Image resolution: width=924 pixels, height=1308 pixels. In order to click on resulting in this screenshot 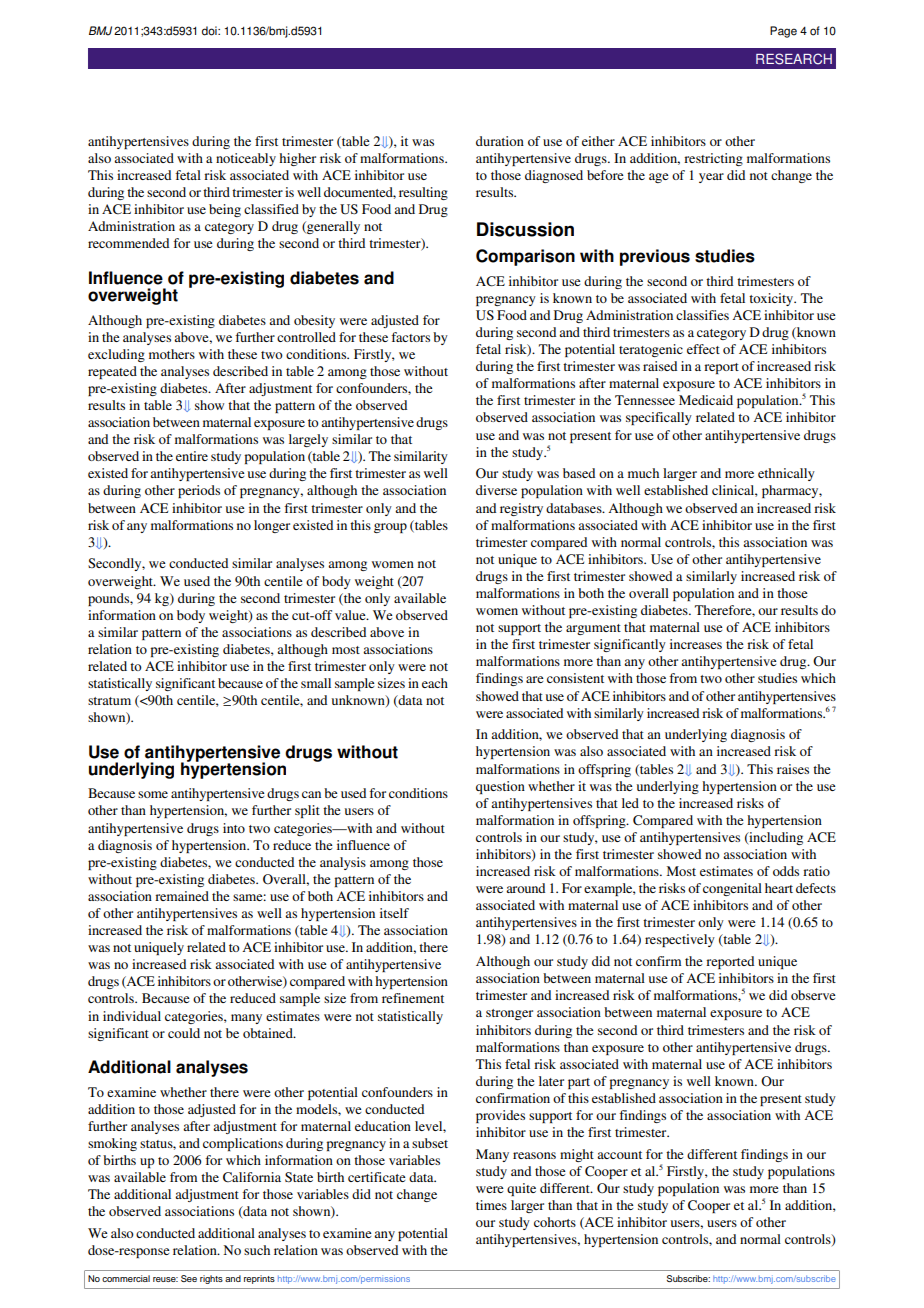, I will do `click(423, 193)`.
